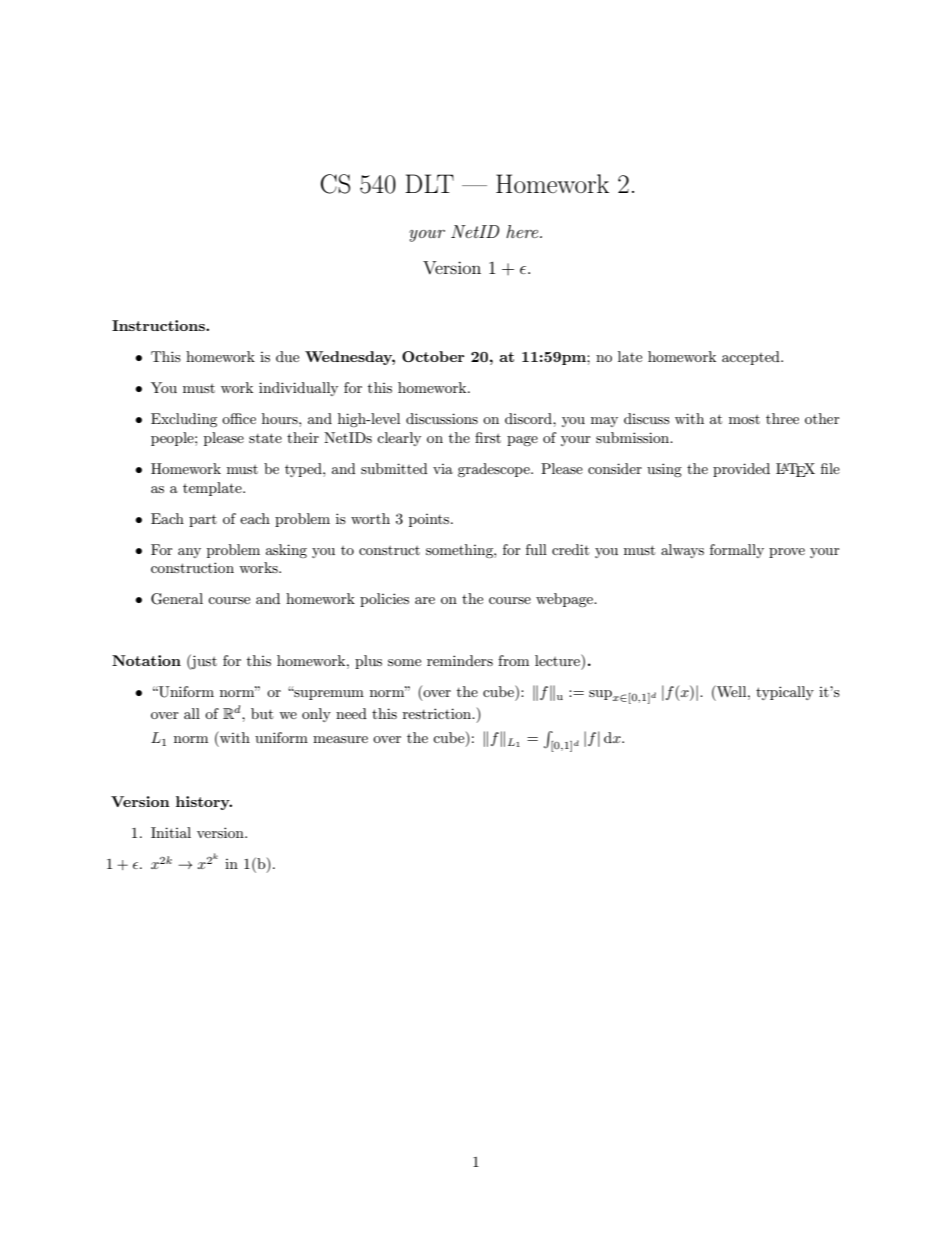 The width and height of the screenshot is (952, 1233). I want to click on most, so click(744, 419).
